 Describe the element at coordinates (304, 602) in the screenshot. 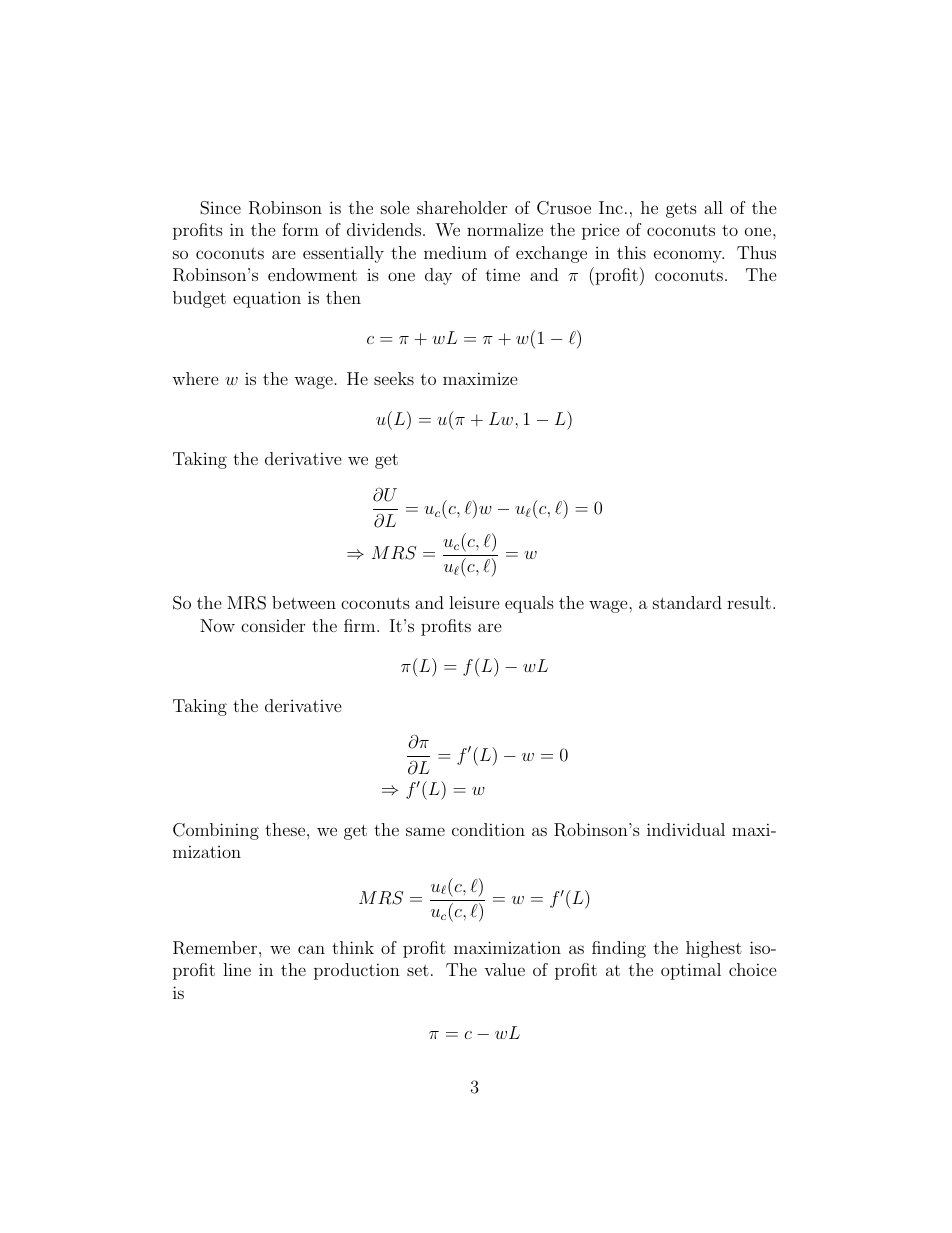

I see `between` at that location.
